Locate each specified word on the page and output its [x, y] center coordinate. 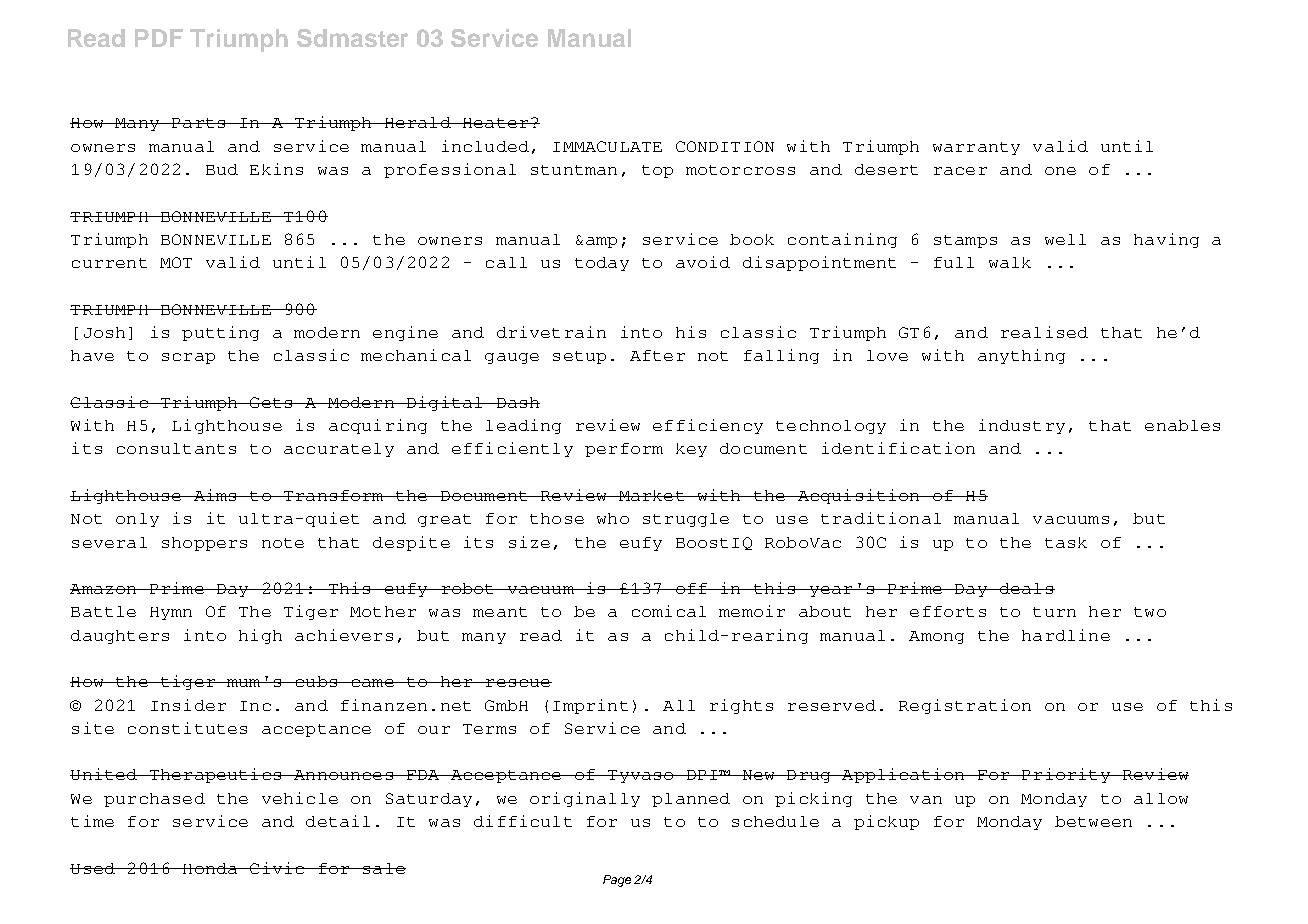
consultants [176, 448]
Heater [495, 123]
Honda [210, 868]
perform [624, 450]
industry [1022, 426]
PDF [159, 38]
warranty [976, 148]
